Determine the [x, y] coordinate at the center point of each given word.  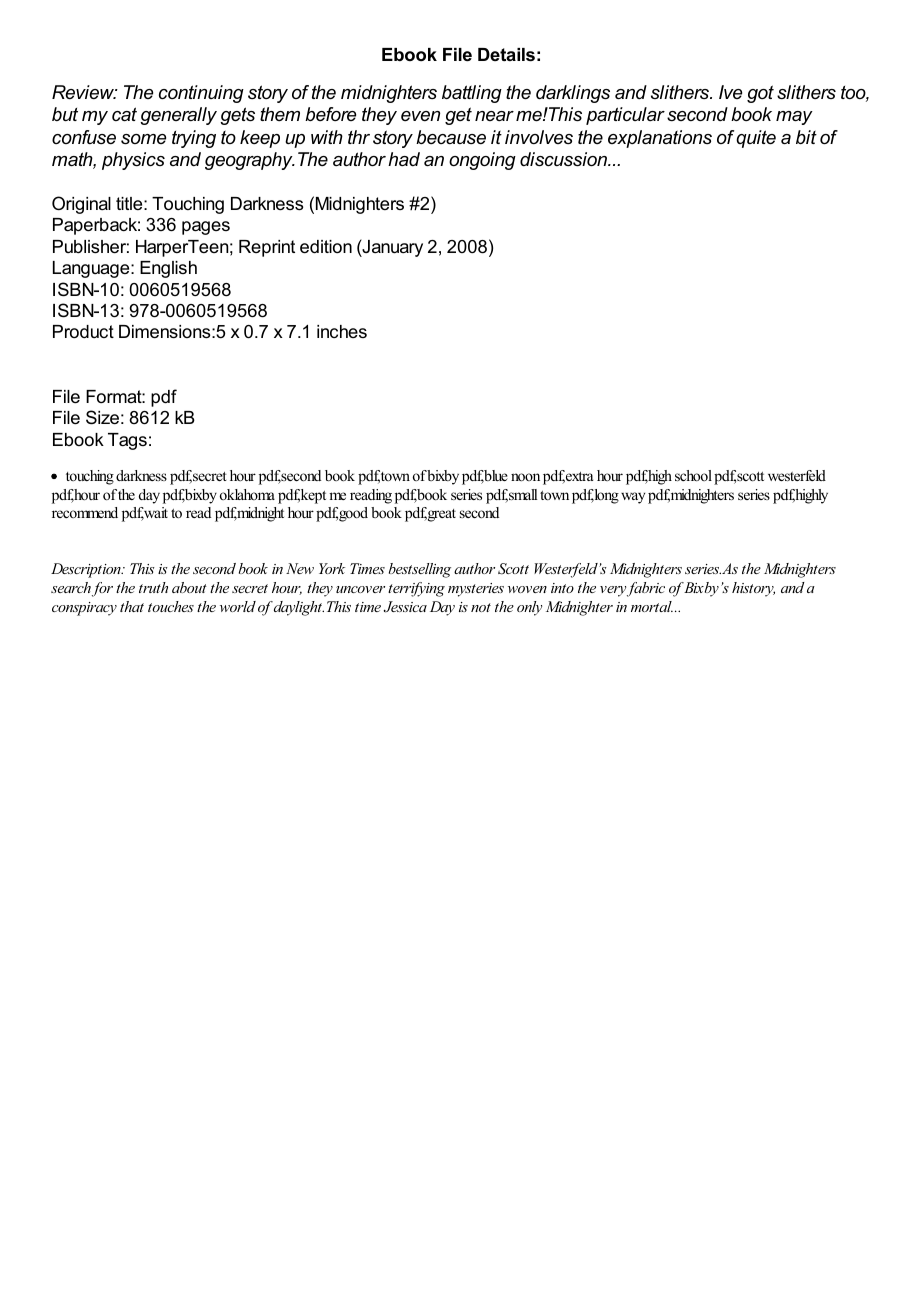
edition [326, 247]
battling [472, 94]
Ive [730, 92]
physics [133, 161]
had [404, 159]
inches [342, 331]
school [693, 475]
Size [102, 417]
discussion [565, 159]
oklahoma [247, 494]
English [168, 269]
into [562, 588]
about [189, 587]
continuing [201, 94]
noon [525, 477]
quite [756, 139]
